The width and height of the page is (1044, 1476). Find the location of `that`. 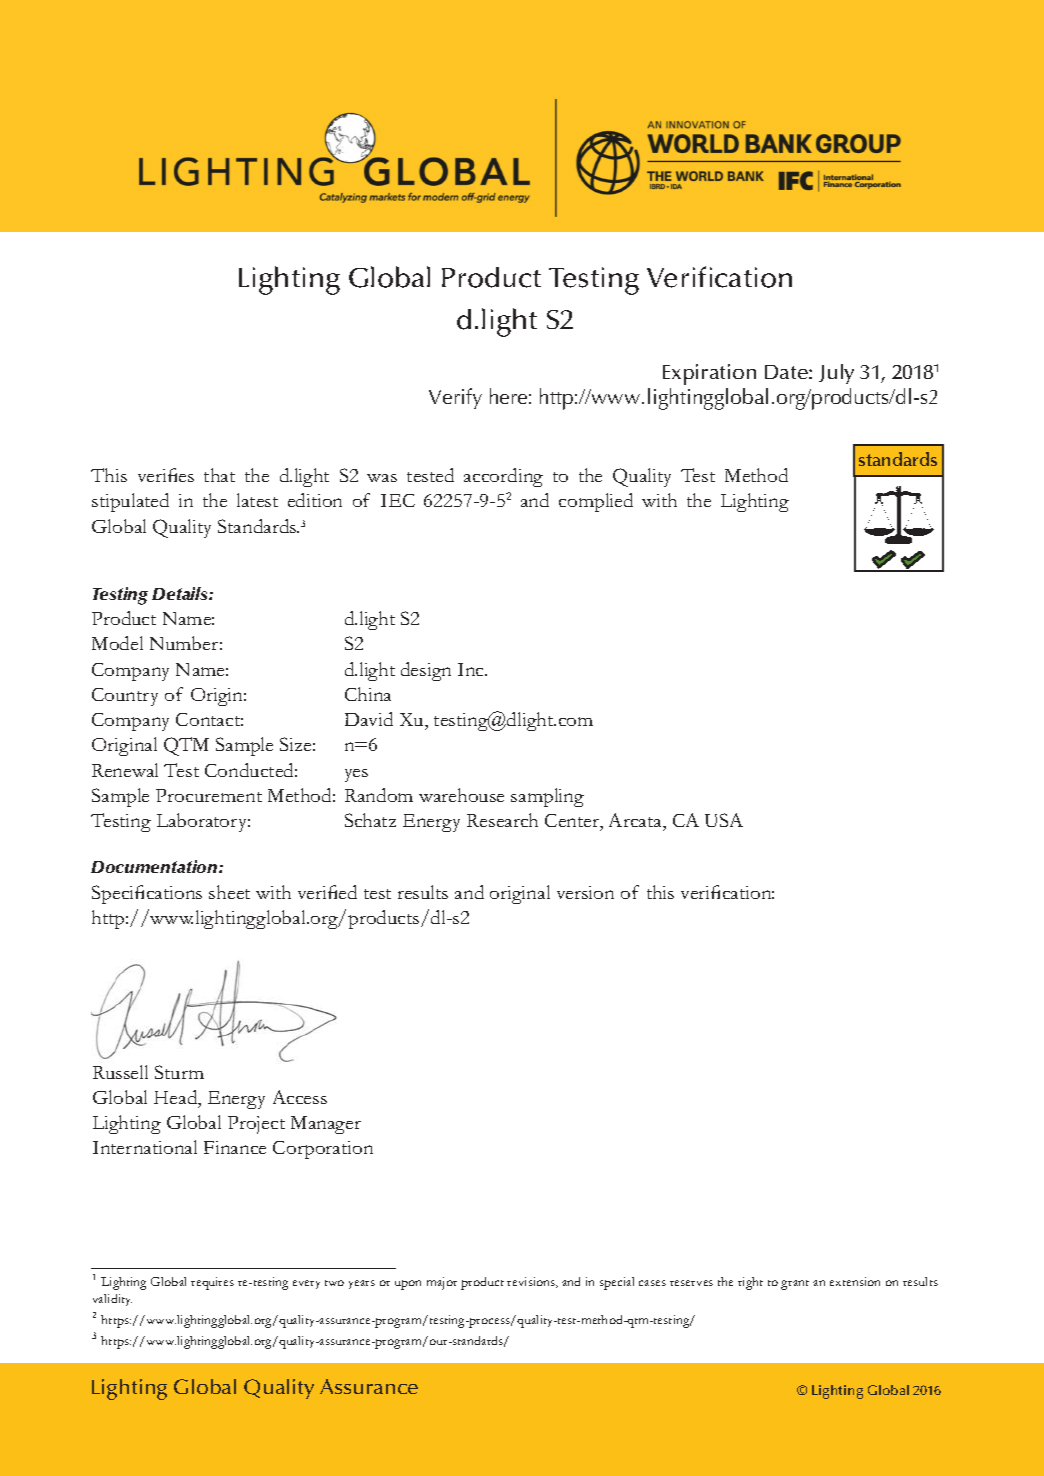

that is located at coordinates (219, 475).
